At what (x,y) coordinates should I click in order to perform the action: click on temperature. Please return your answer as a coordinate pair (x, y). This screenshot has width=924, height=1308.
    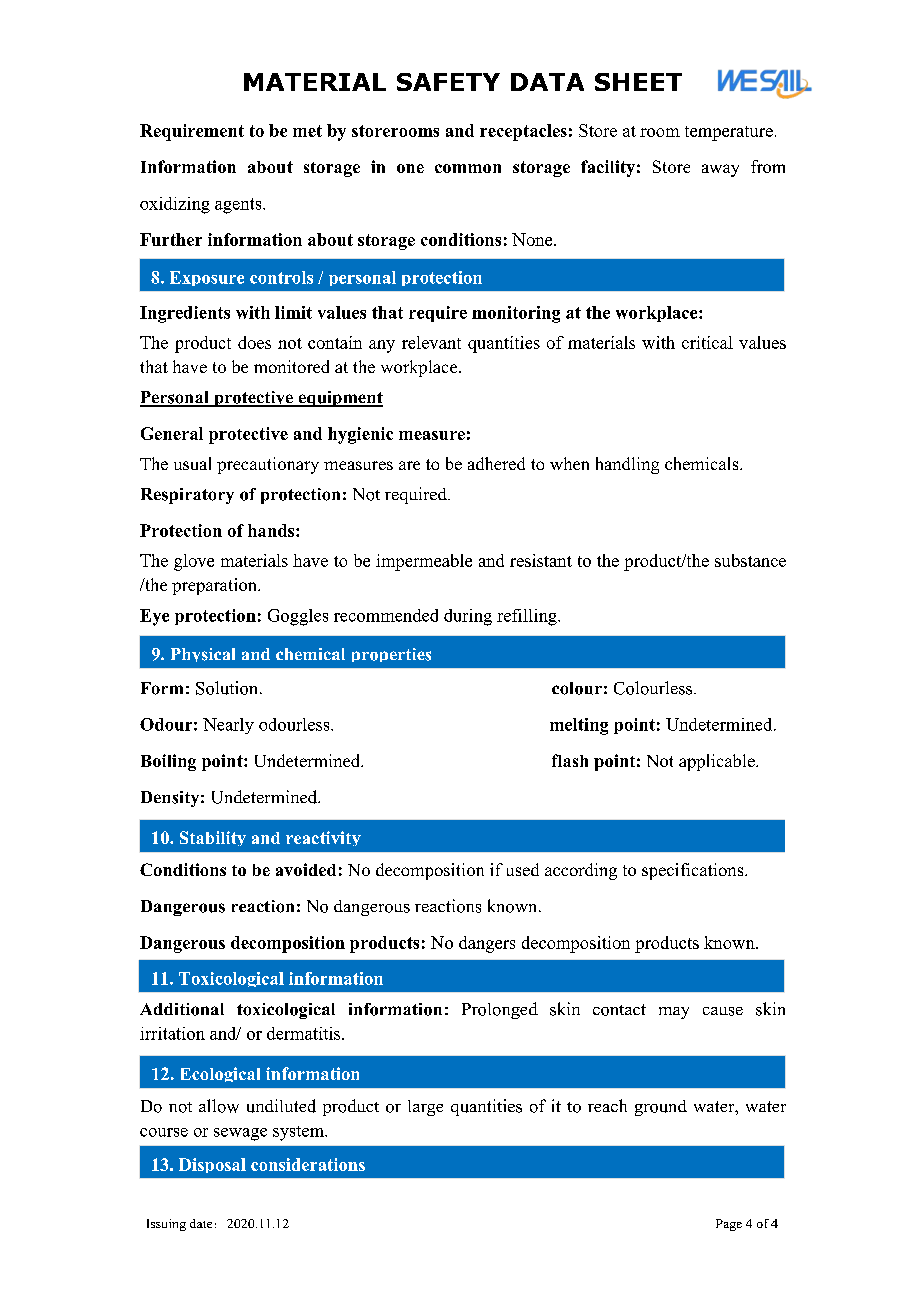
    Looking at the image, I should click on (729, 133).
